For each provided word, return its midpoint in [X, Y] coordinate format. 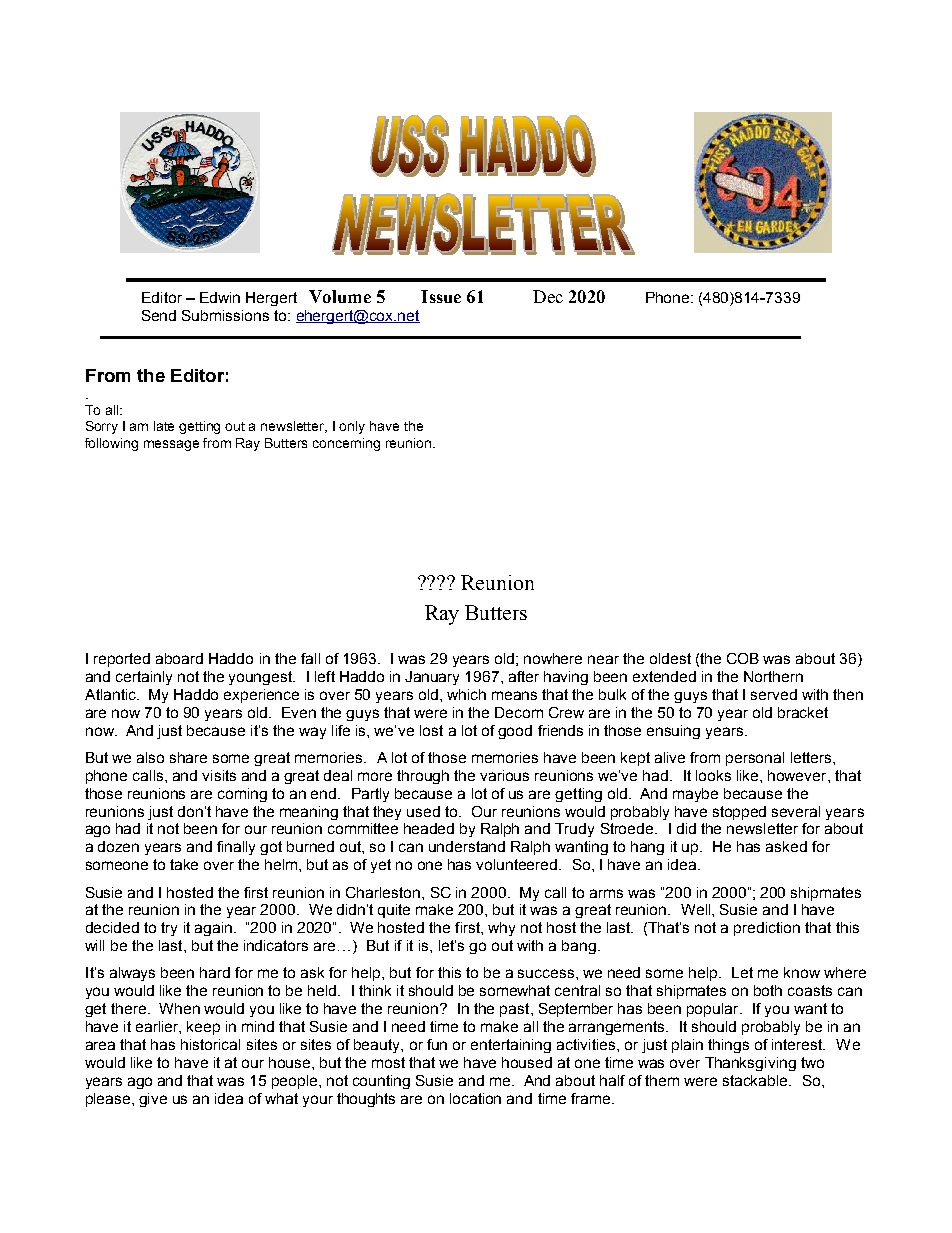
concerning [346, 444]
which [466, 694]
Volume [340, 296]
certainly [144, 678]
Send [159, 315]
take [184, 864]
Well [697, 909]
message [171, 445]
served [774, 694]
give [153, 1100]
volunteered [518, 864]
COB [743, 658]
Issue [441, 296]
